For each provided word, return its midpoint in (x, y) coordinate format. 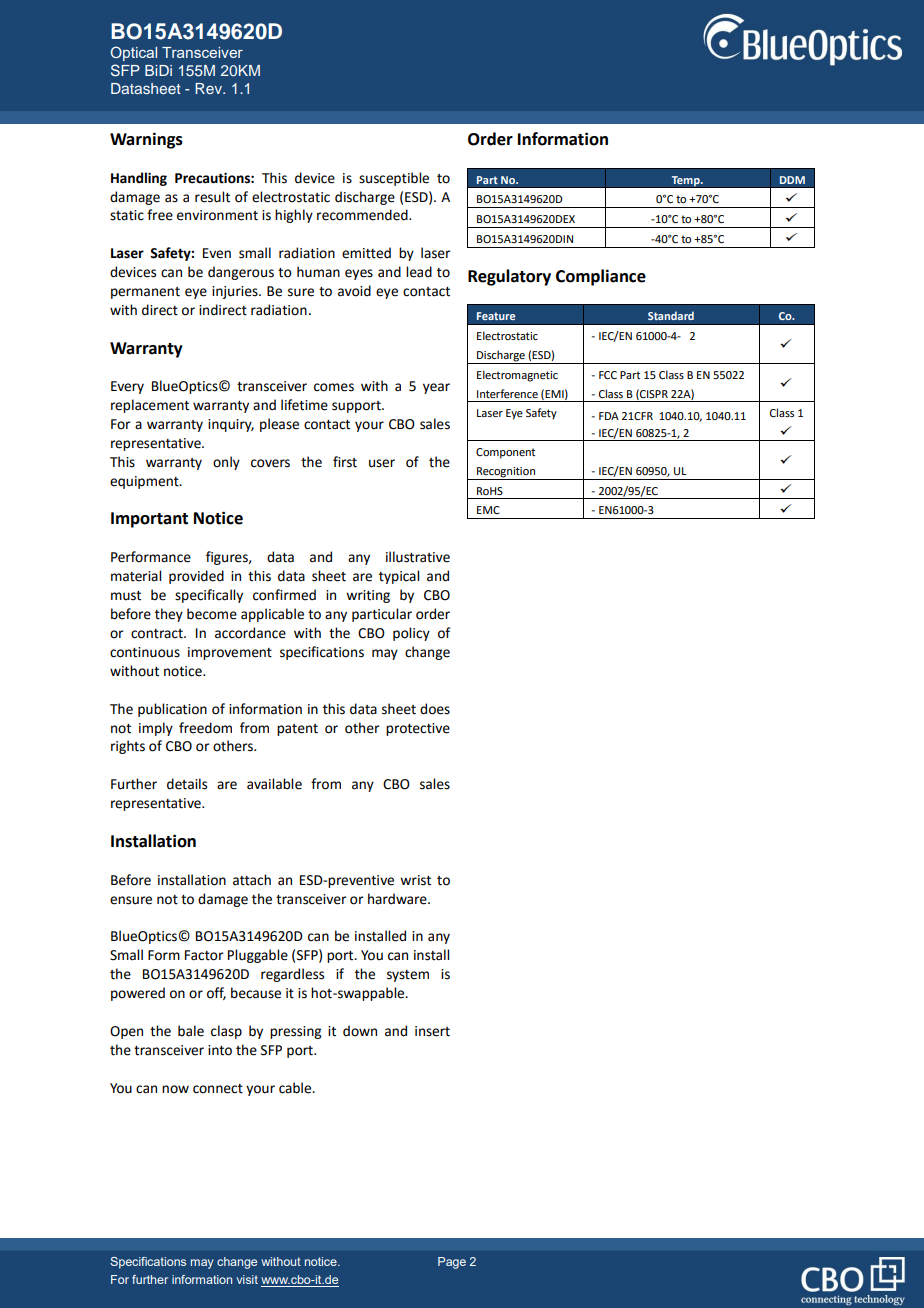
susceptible (394, 179)
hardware (398, 899)
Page (452, 1263)
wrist (415, 880)
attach (252, 880)
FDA (609, 416)
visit (247, 1279)
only (226, 463)
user (382, 463)
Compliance (601, 277)
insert (432, 1031)
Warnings (146, 140)
